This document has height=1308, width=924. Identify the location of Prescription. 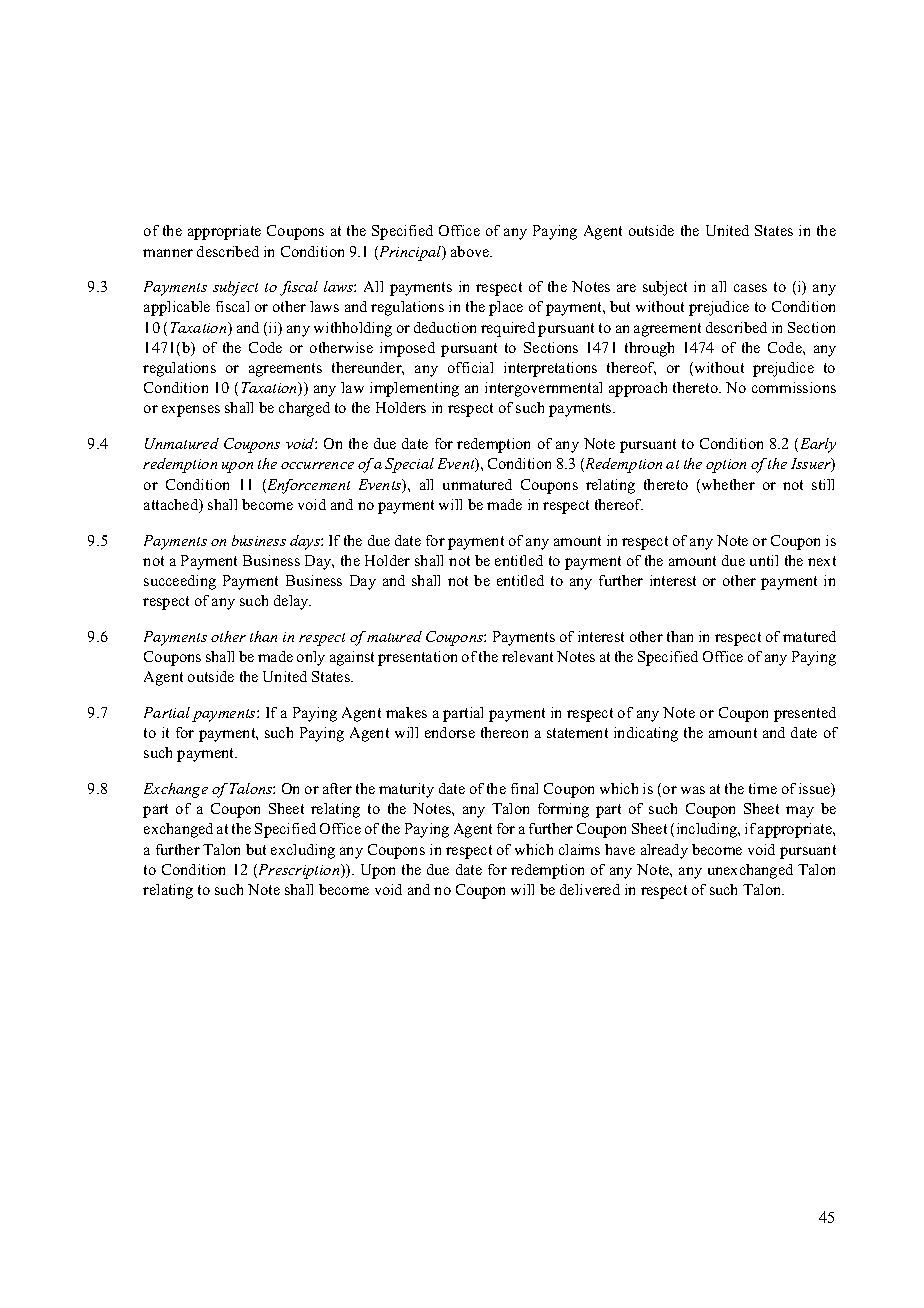
(299, 871).
